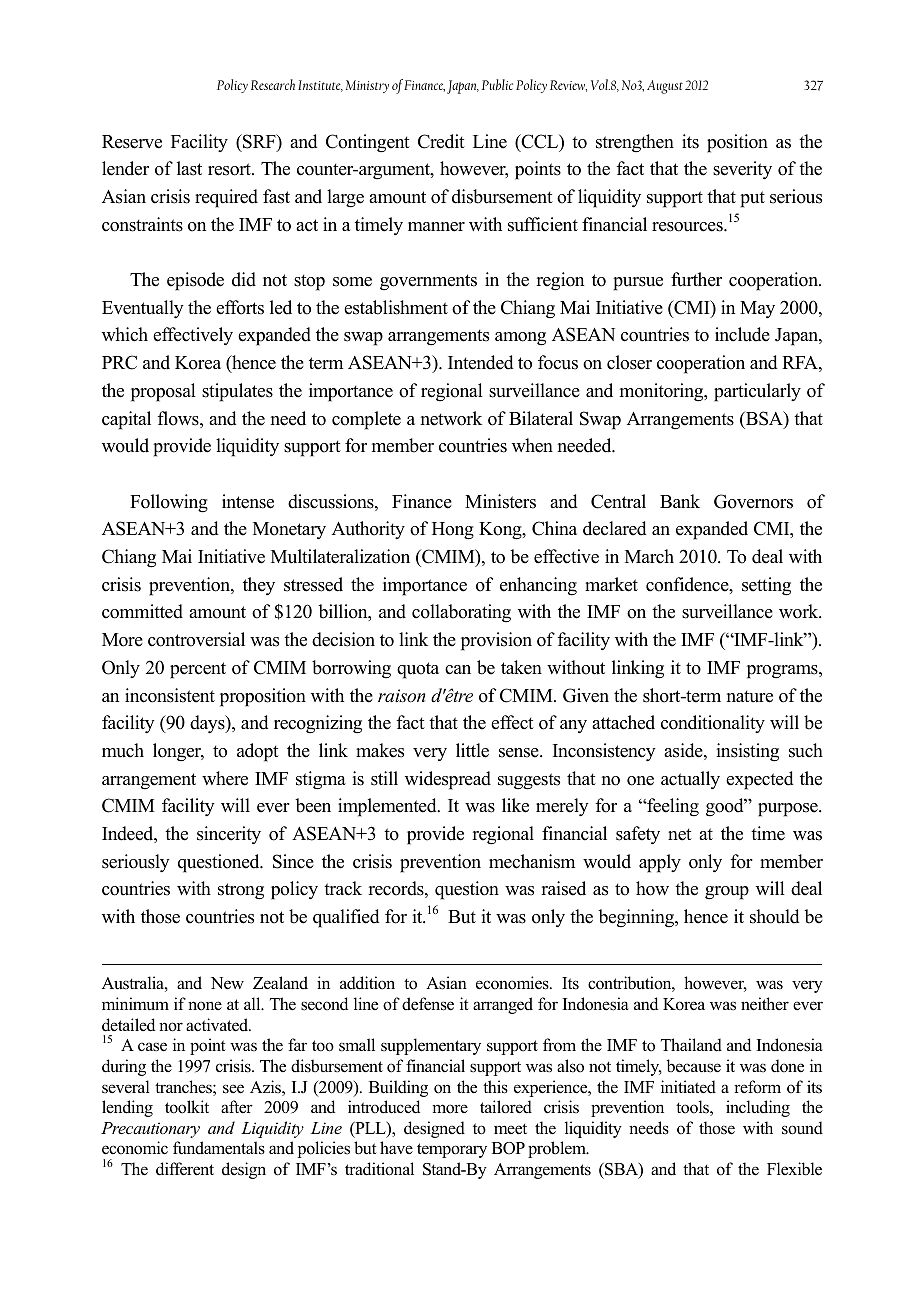 The width and height of the screenshot is (924, 1307). I want to click on strong, so click(241, 891).
